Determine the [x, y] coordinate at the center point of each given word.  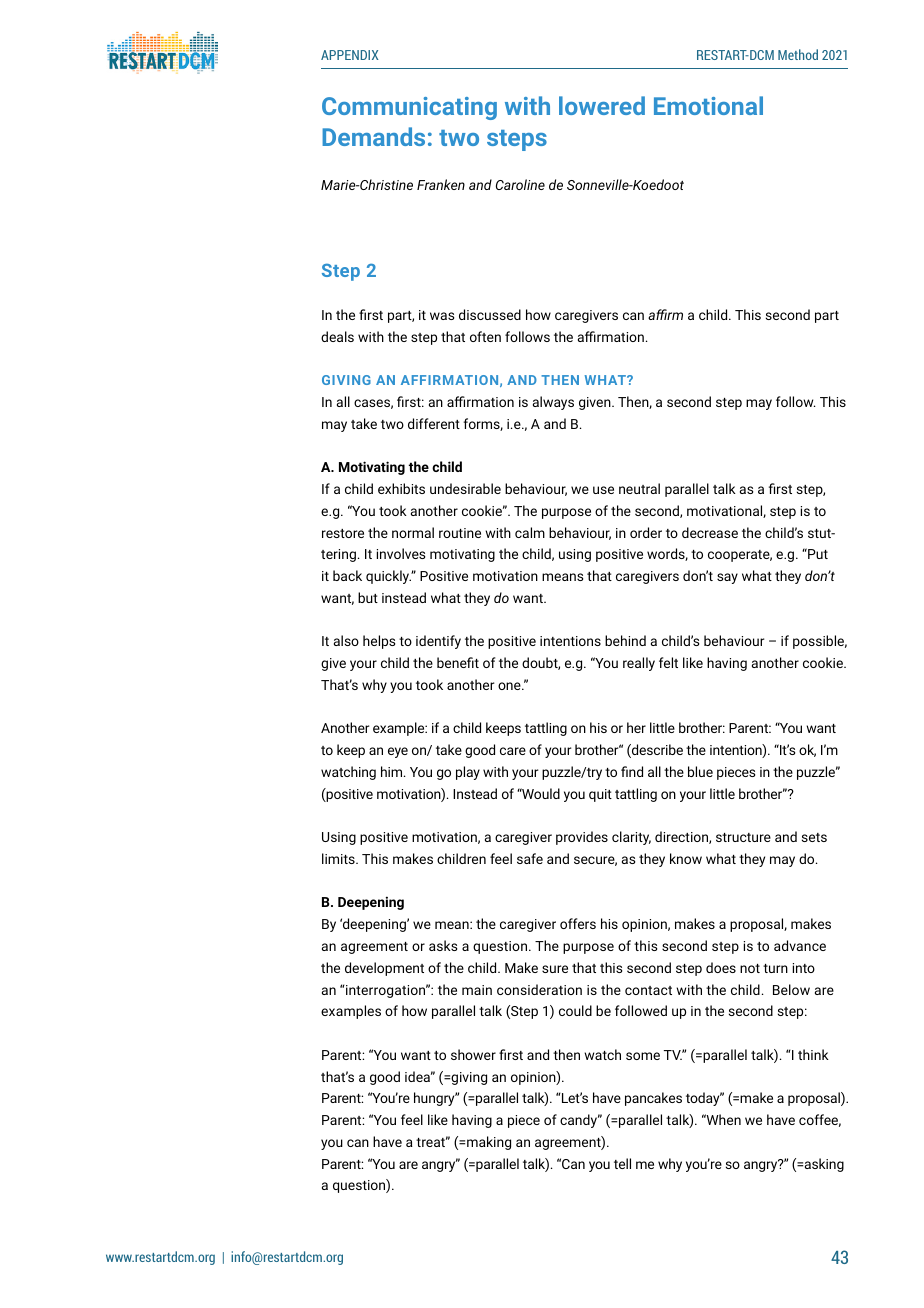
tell [622, 1163]
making [489, 1143]
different [434, 423]
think [813, 1054]
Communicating [409, 108]
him [393, 771]
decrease [710, 532]
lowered [602, 105]
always [553, 403]
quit [600, 795]
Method [798, 54]
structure [743, 837]
